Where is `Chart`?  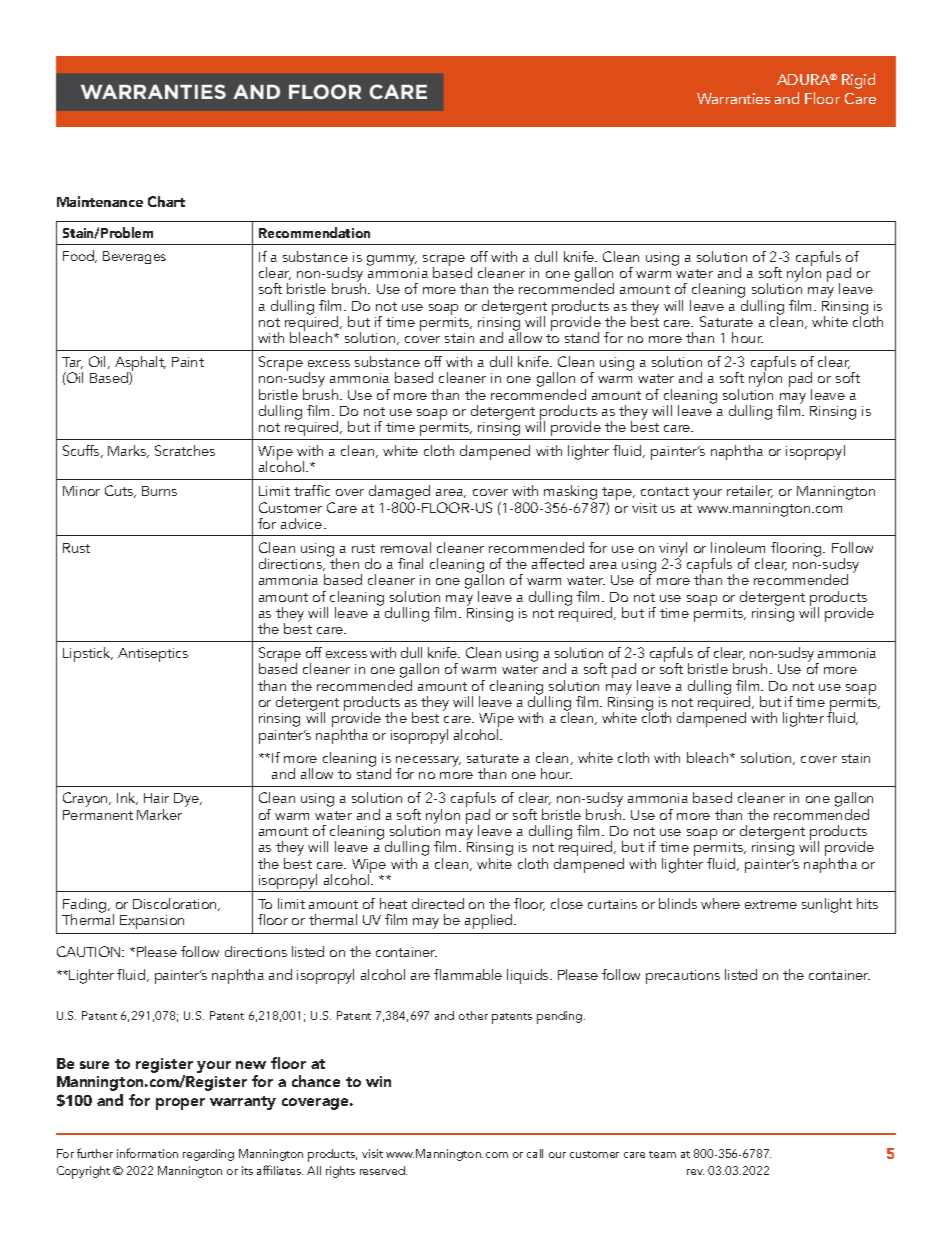
Chart is located at coordinates (166, 201).
